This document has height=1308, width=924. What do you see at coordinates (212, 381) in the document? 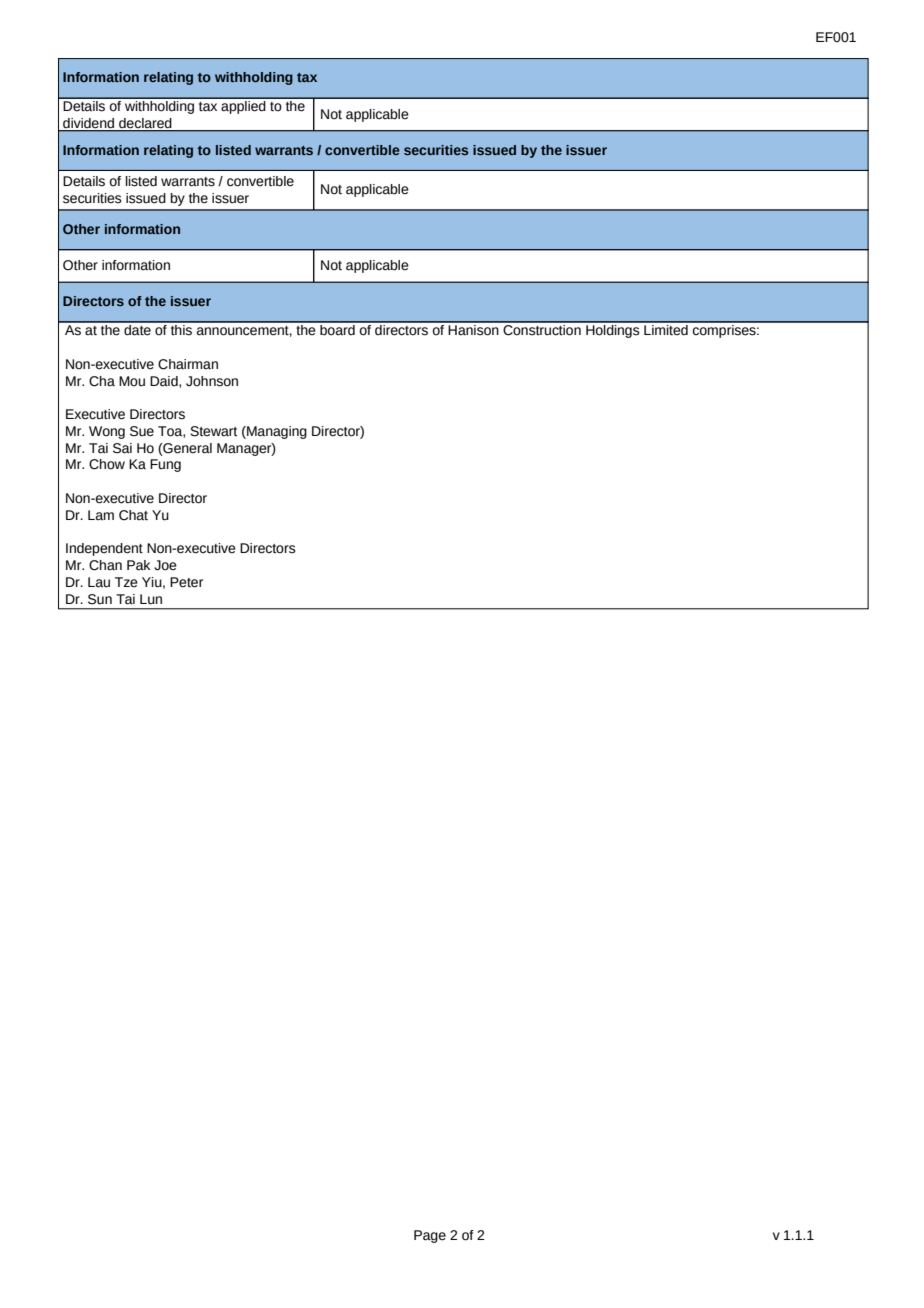
I see `Johnson` at bounding box center [212, 381].
